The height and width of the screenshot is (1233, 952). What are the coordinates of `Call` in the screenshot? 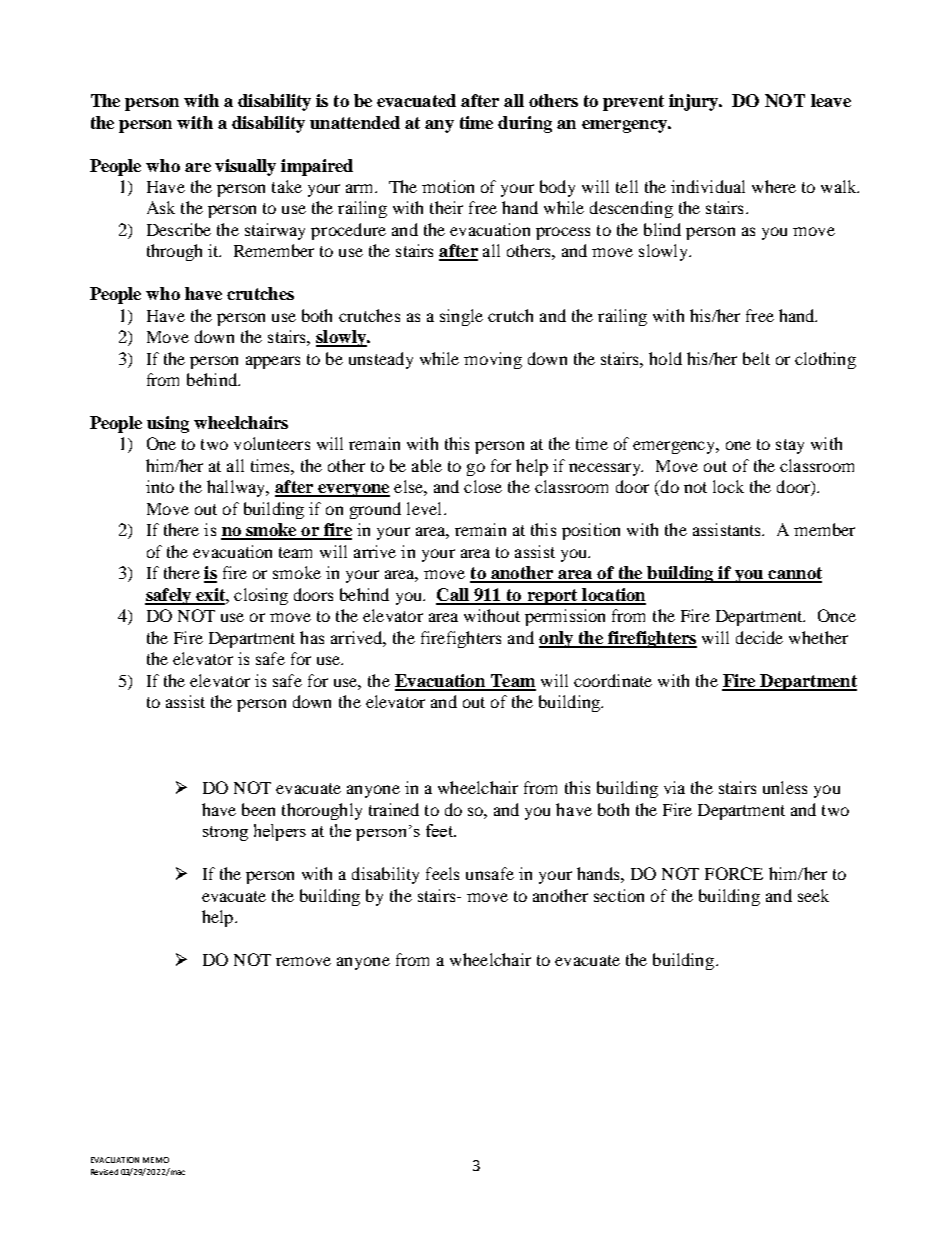 It's located at (454, 596).
